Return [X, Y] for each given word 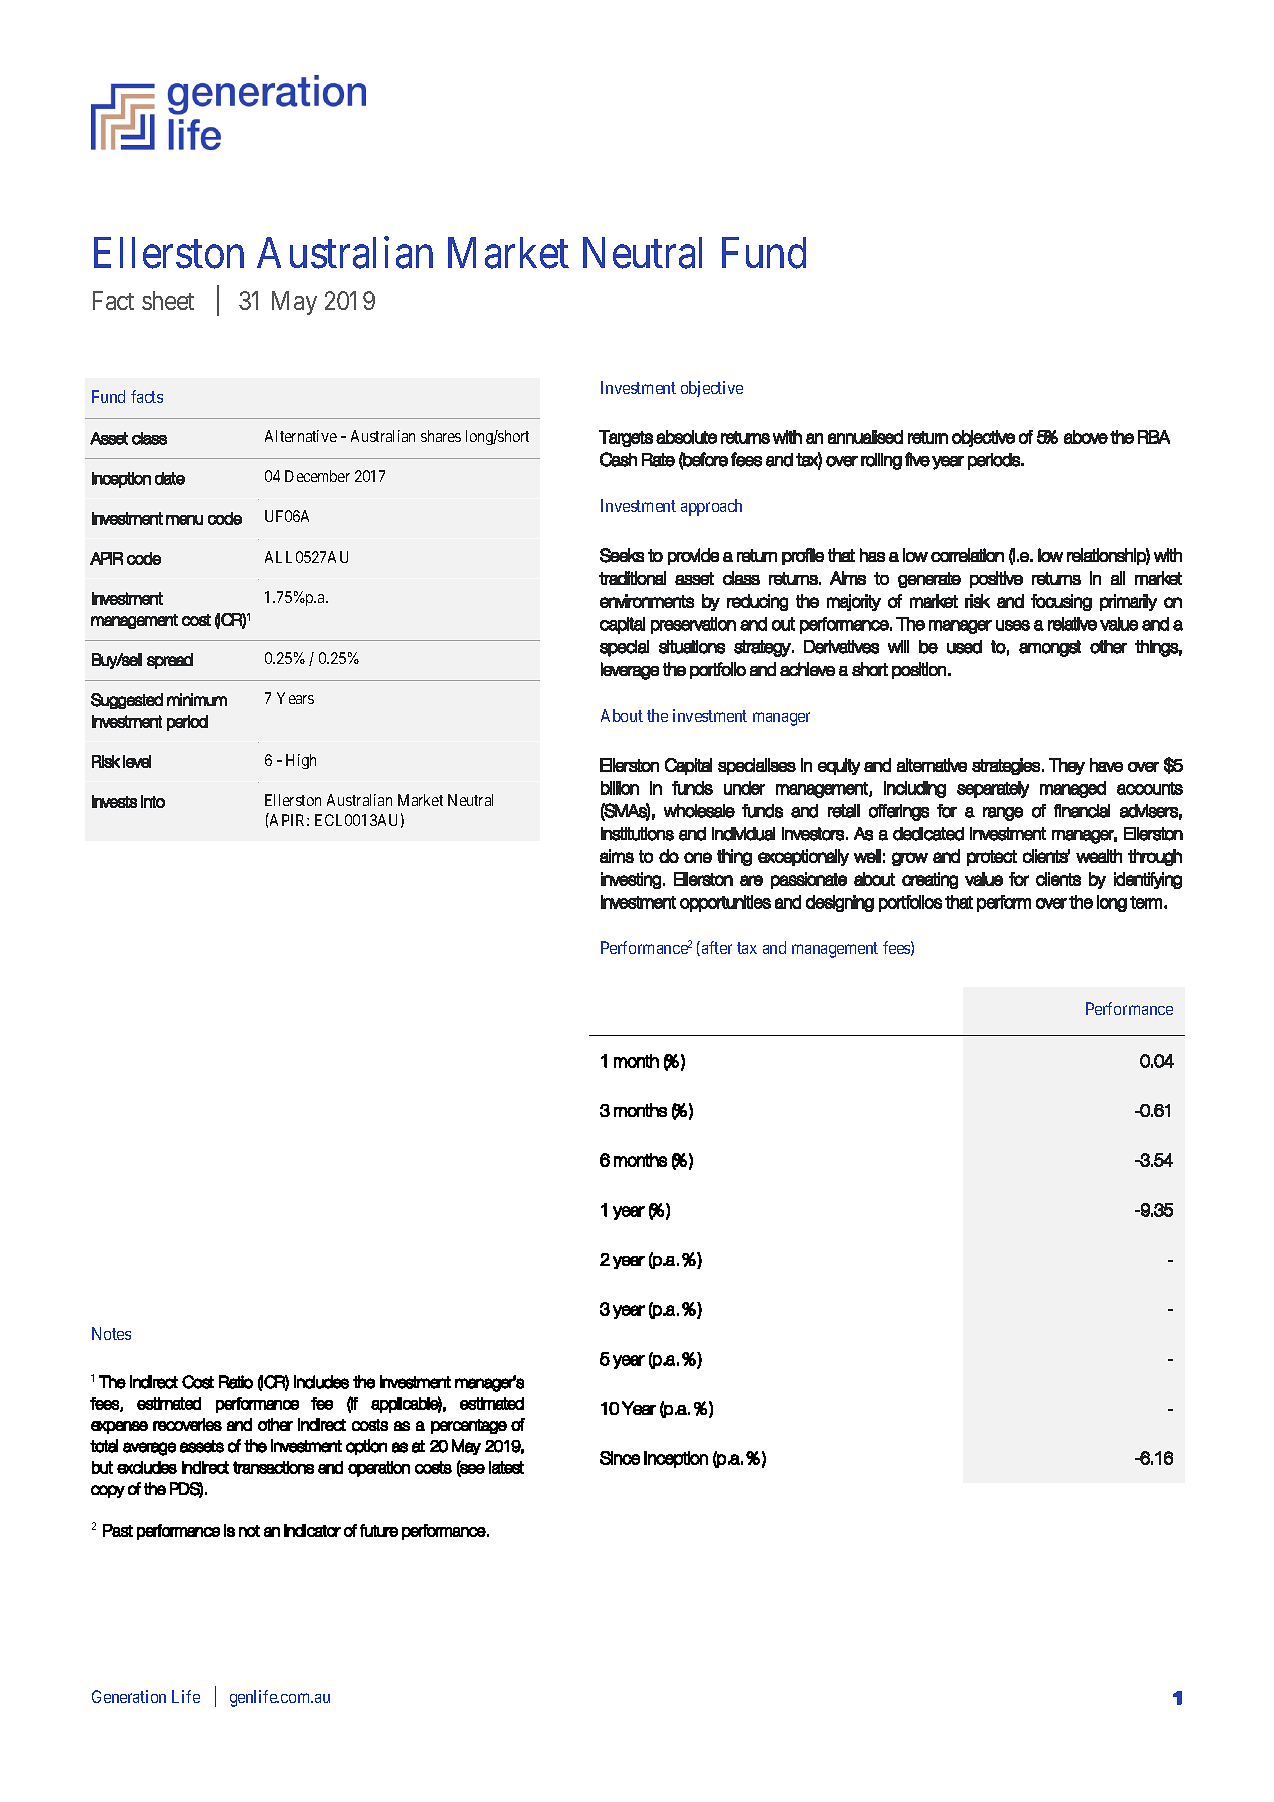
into [153, 801]
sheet [168, 300]
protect [992, 858]
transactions [273, 1467]
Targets [626, 438]
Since [620, 1458]
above [1086, 437]
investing [631, 880]
